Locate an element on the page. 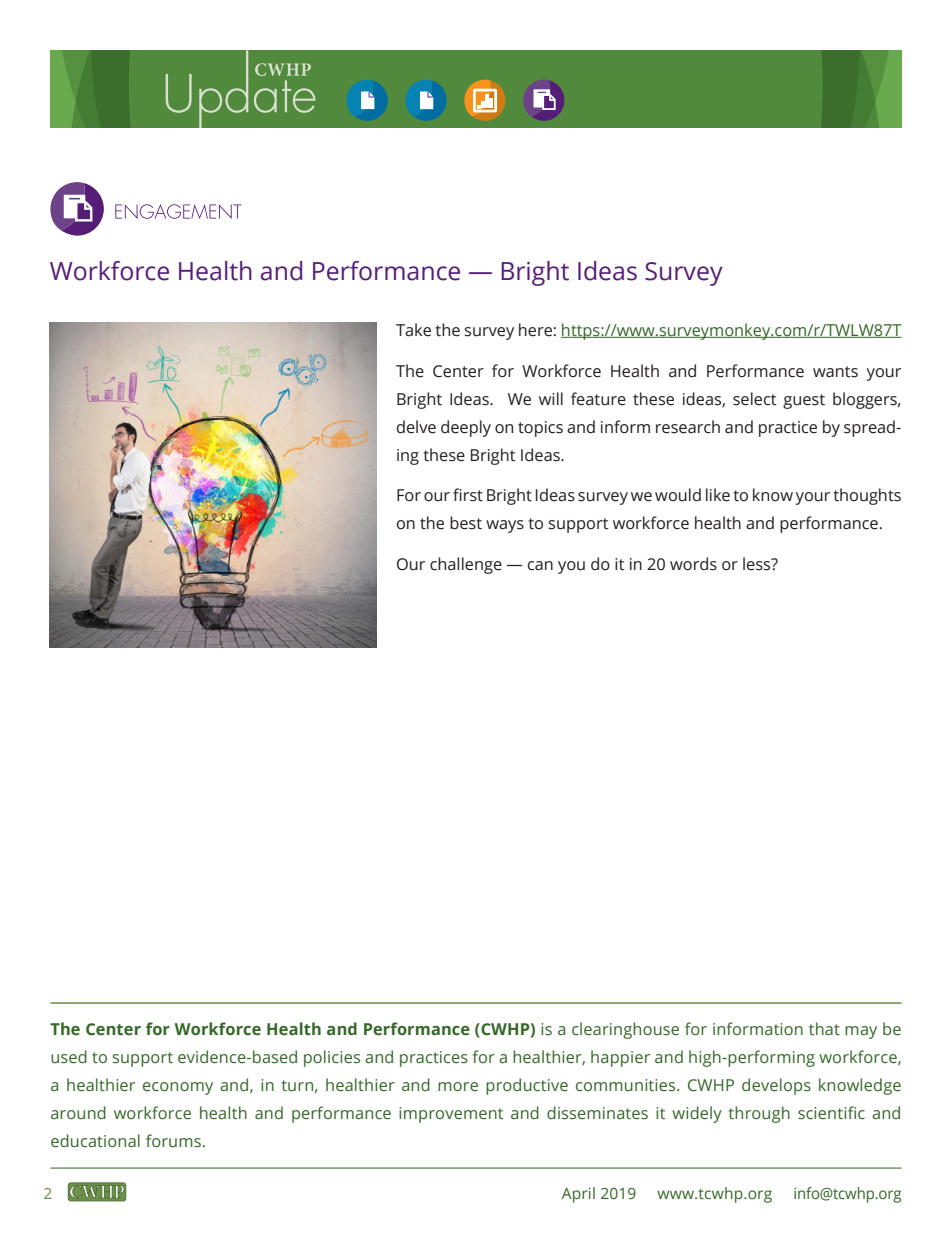 The height and width of the image is (1233, 952). less is located at coordinates (758, 564).
